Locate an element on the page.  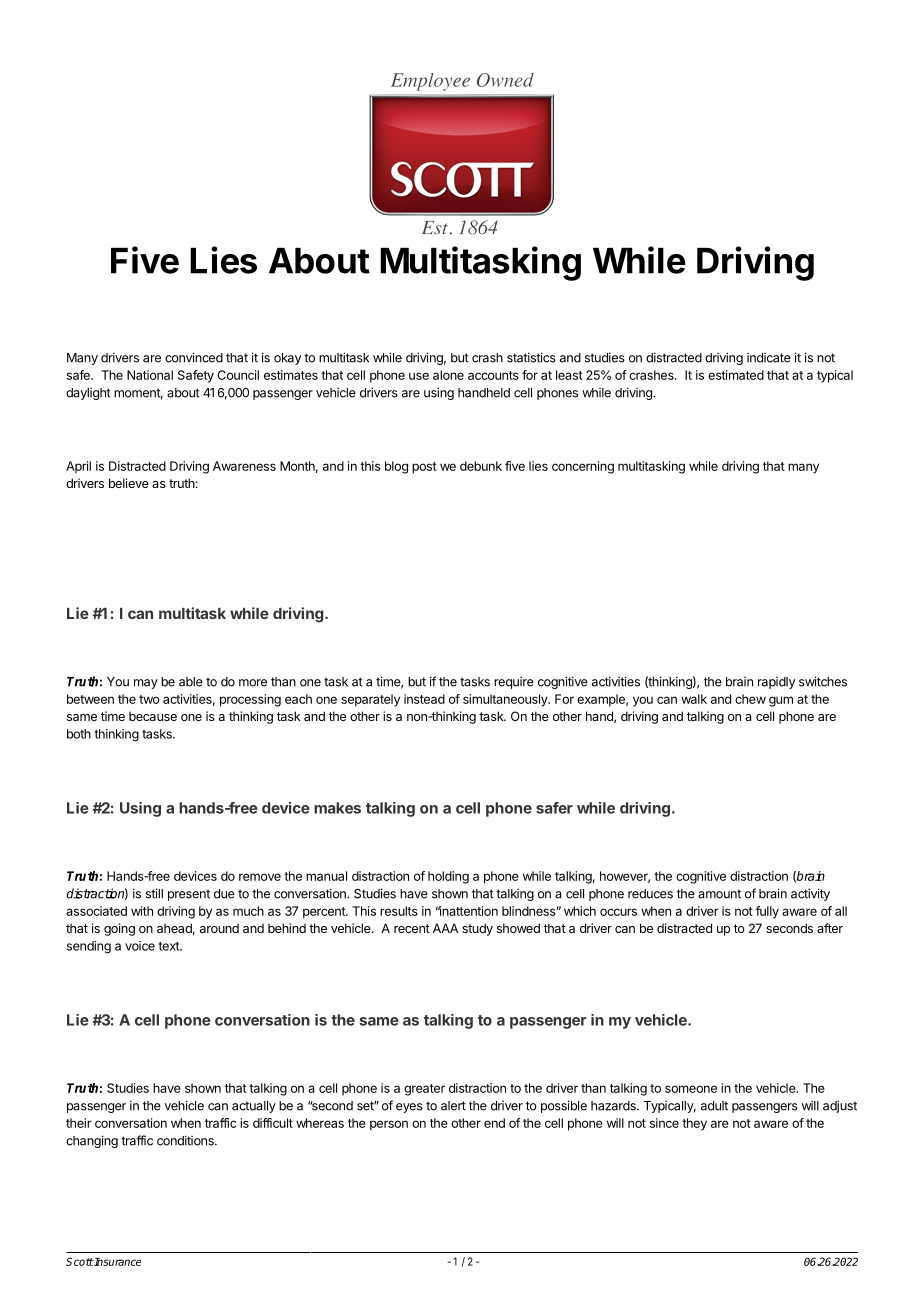
alone is located at coordinates (448, 375).
